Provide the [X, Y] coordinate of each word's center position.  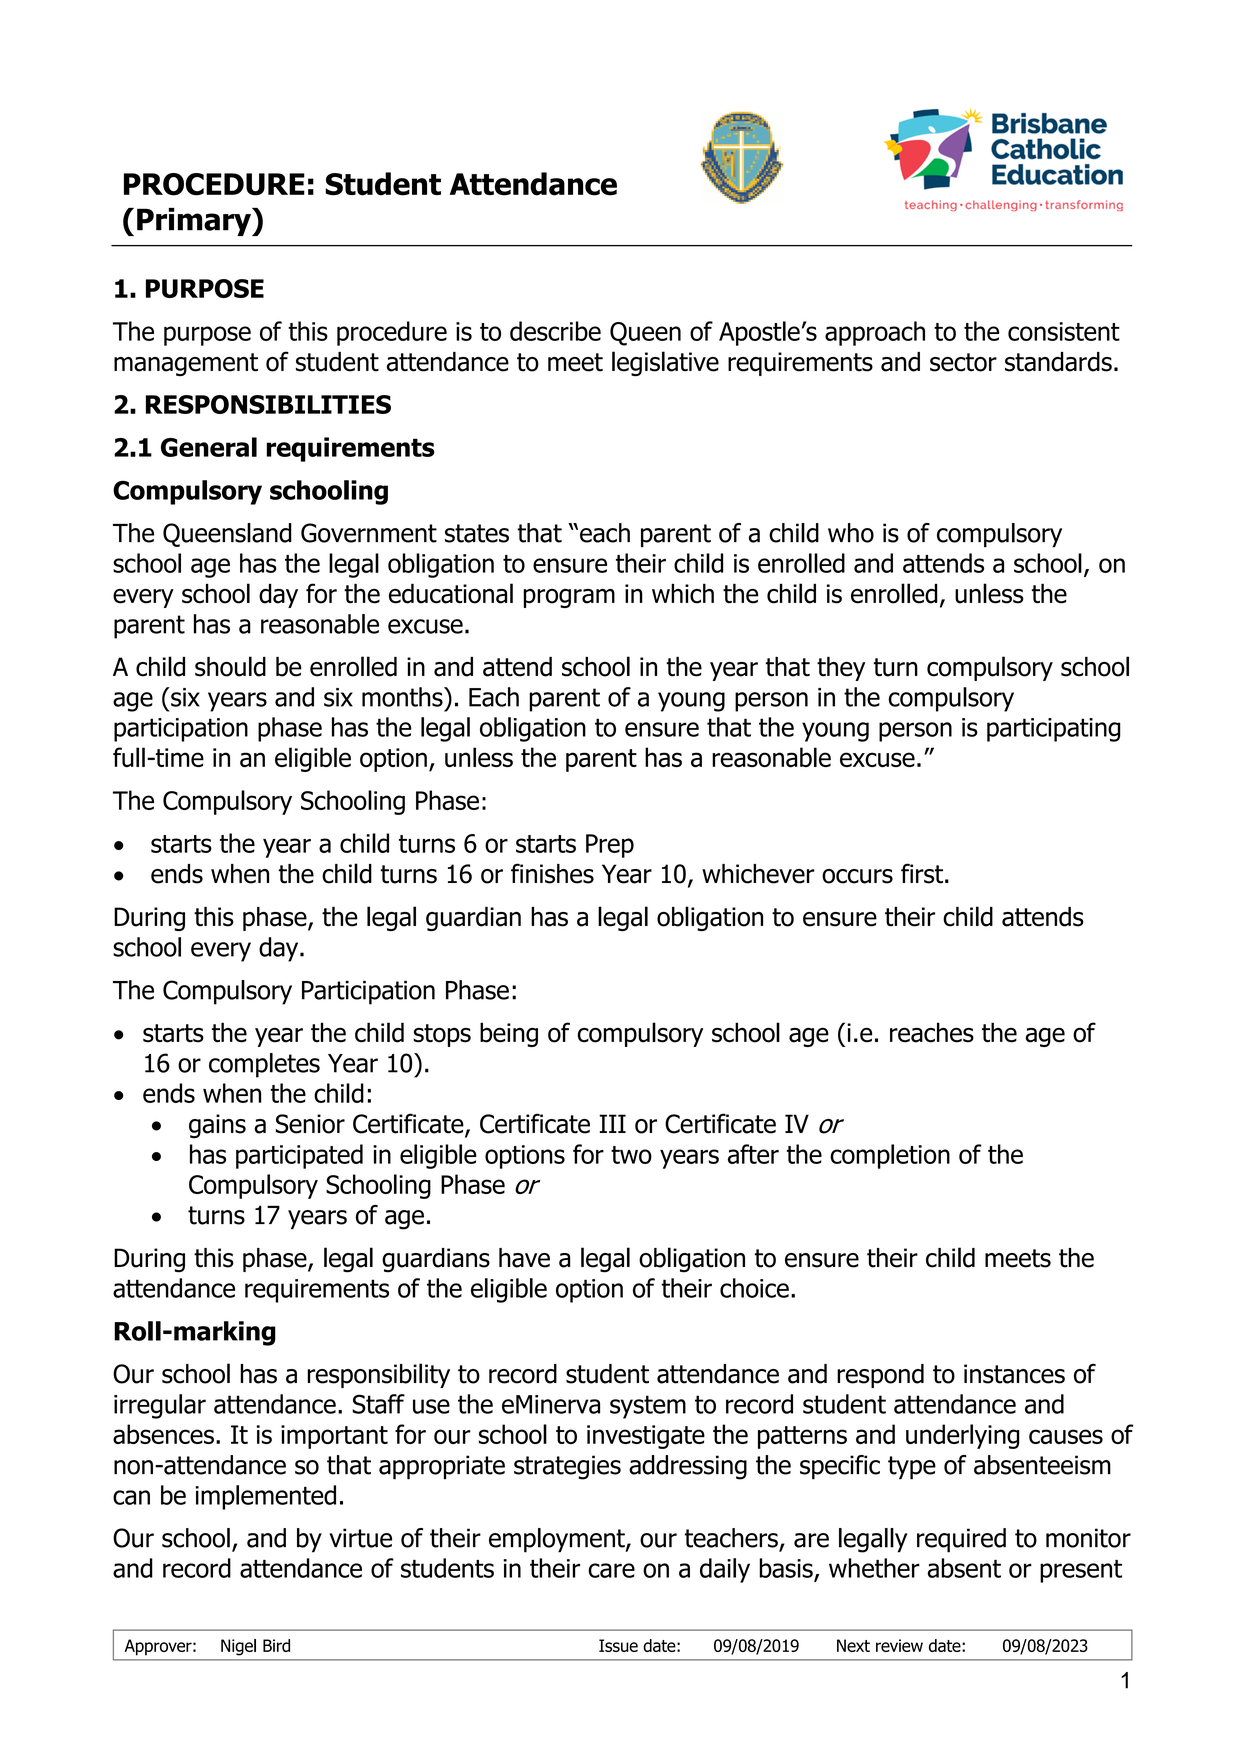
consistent [1064, 331]
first [922, 873]
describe [555, 331]
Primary [195, 222]
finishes [552, 873]
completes [264, 1065]
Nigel [238, 1647]
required [961, 1540]
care [611, 1570]
